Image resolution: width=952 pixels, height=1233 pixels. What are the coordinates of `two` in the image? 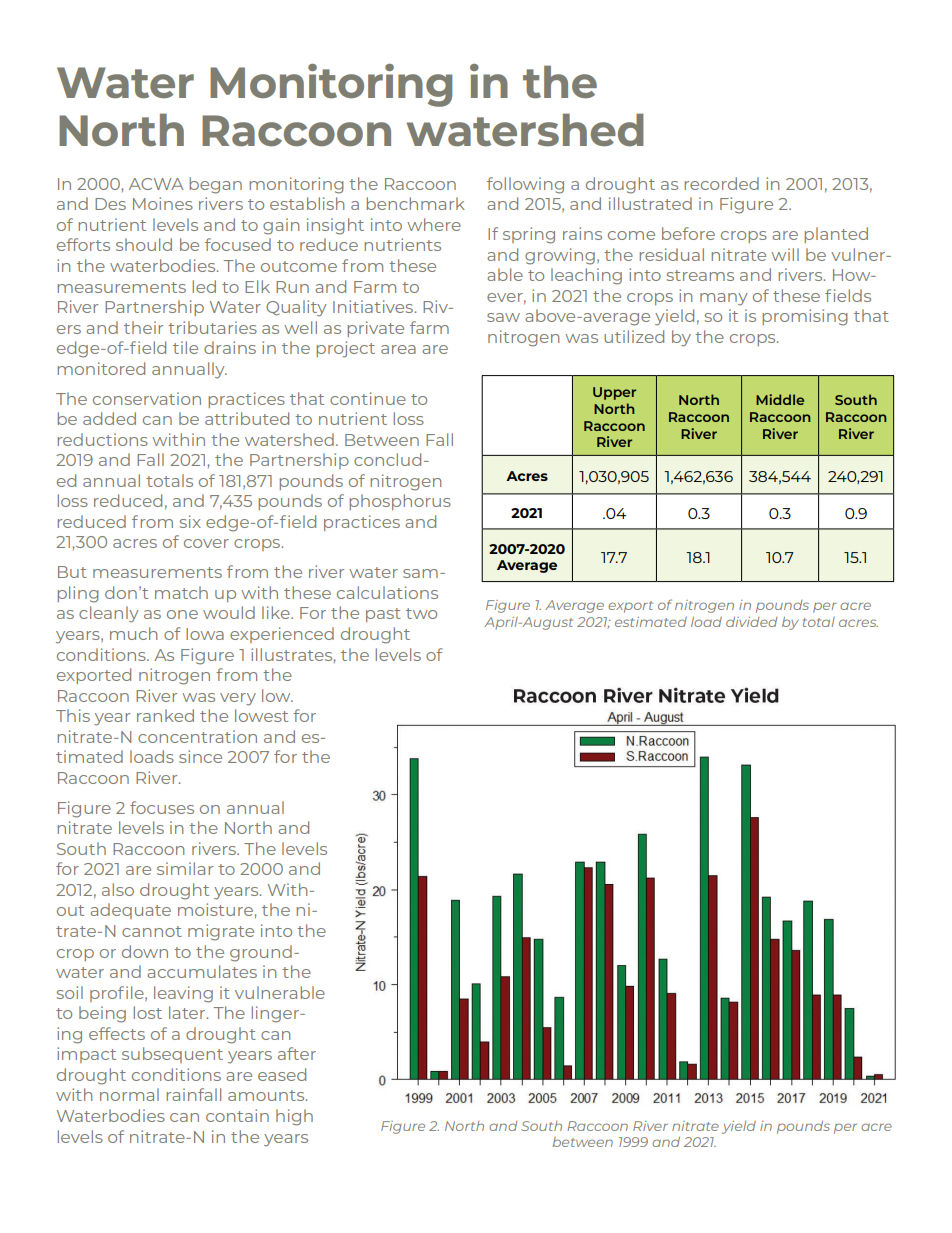 It's located at (421, 613).
